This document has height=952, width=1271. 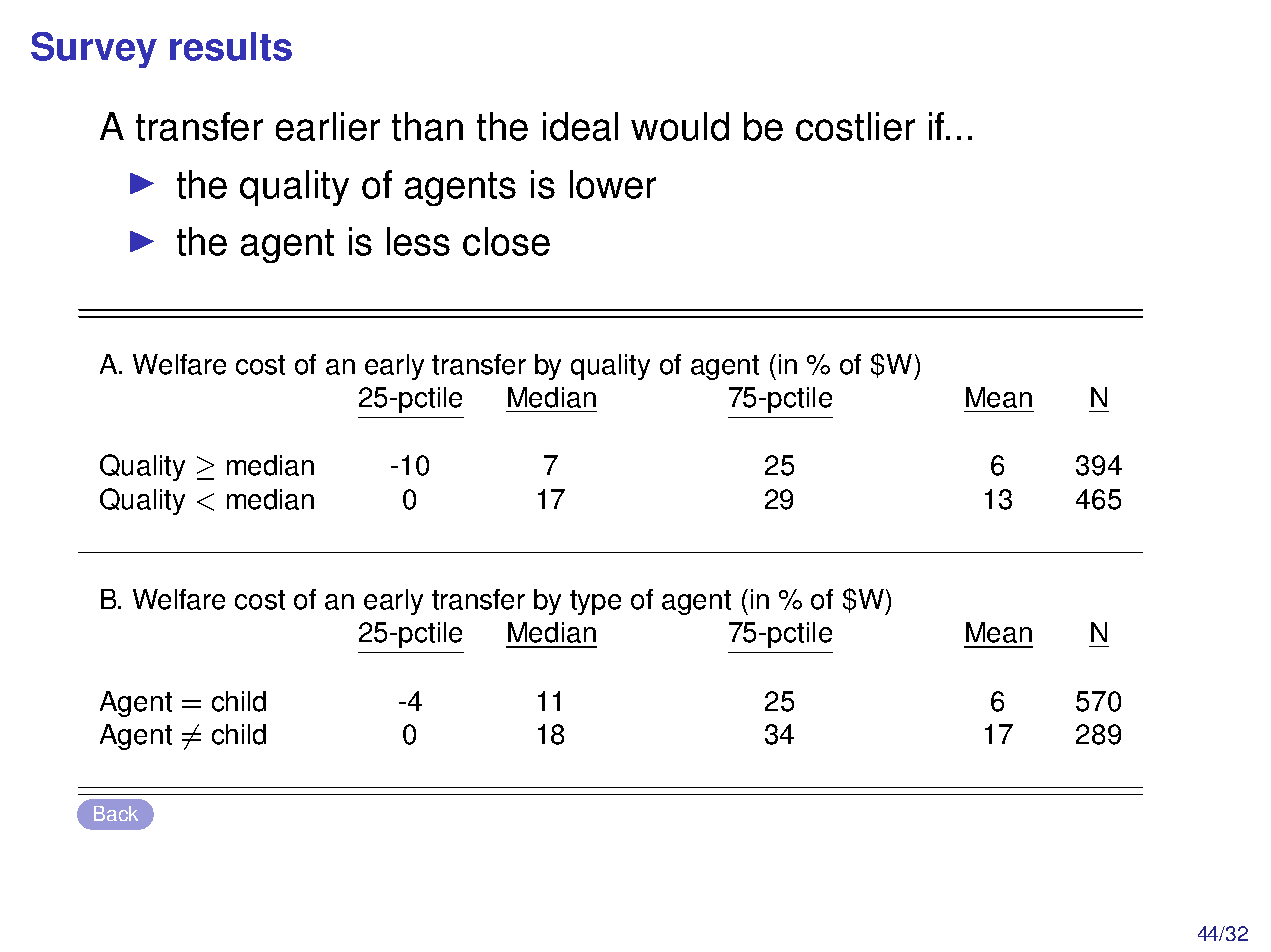 What do you see at coordinates (613, 184) in the document?
I see `lower` at bounding box center [613, 184].
